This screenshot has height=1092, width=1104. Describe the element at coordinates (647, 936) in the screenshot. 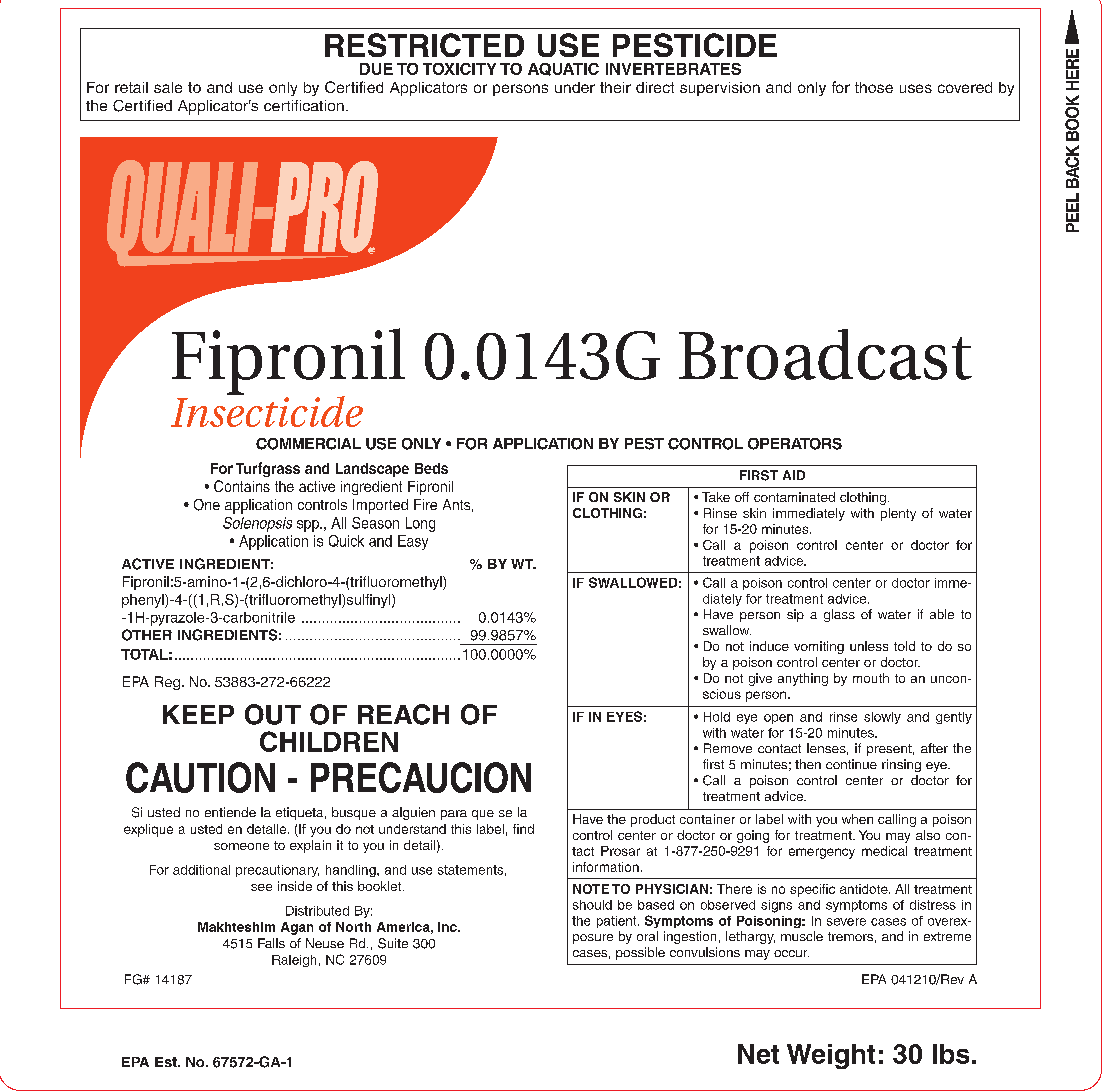

I see `oral` at that location.
